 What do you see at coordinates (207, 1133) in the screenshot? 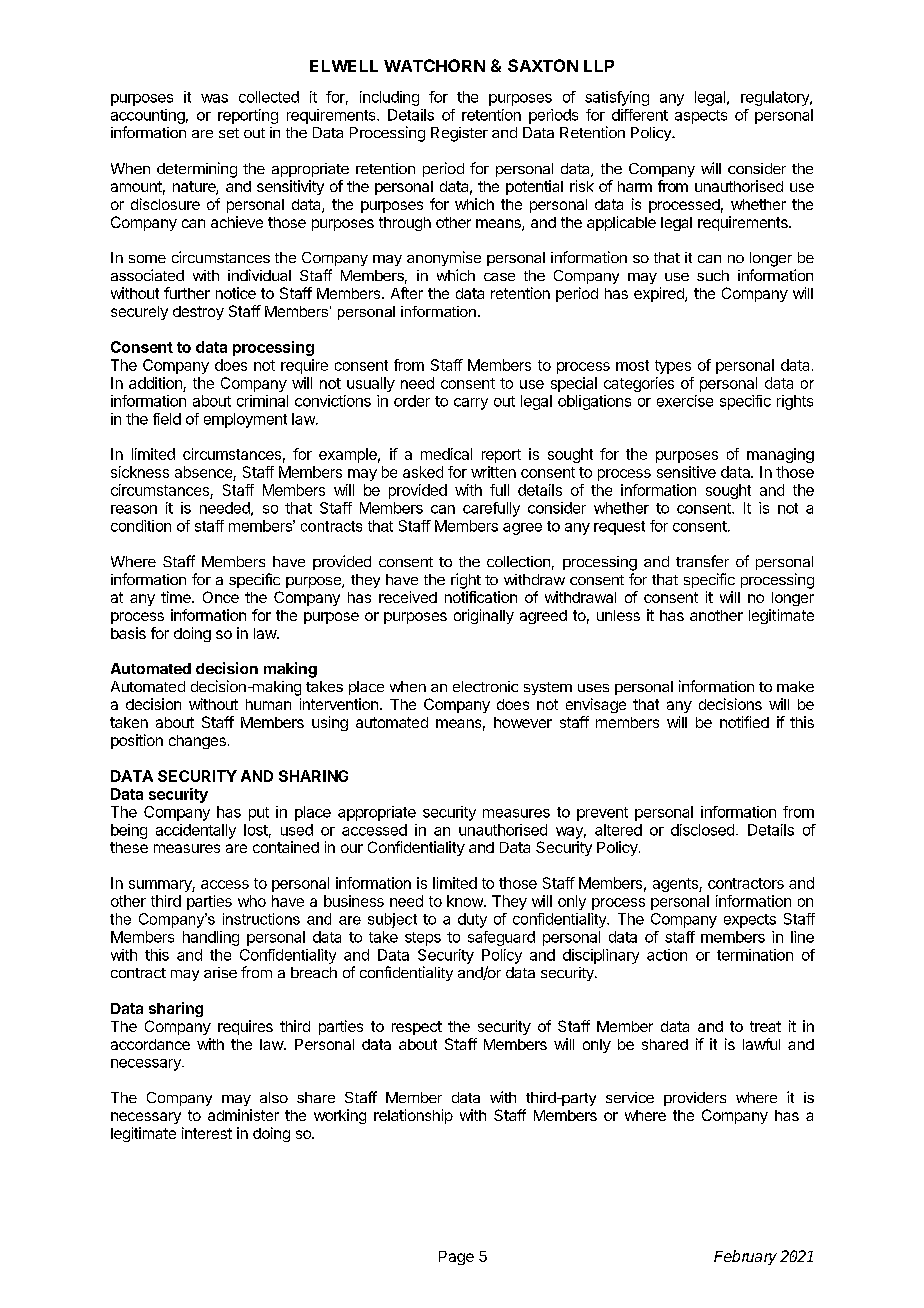
I see `interest` at bounding box center [207, 1133].
